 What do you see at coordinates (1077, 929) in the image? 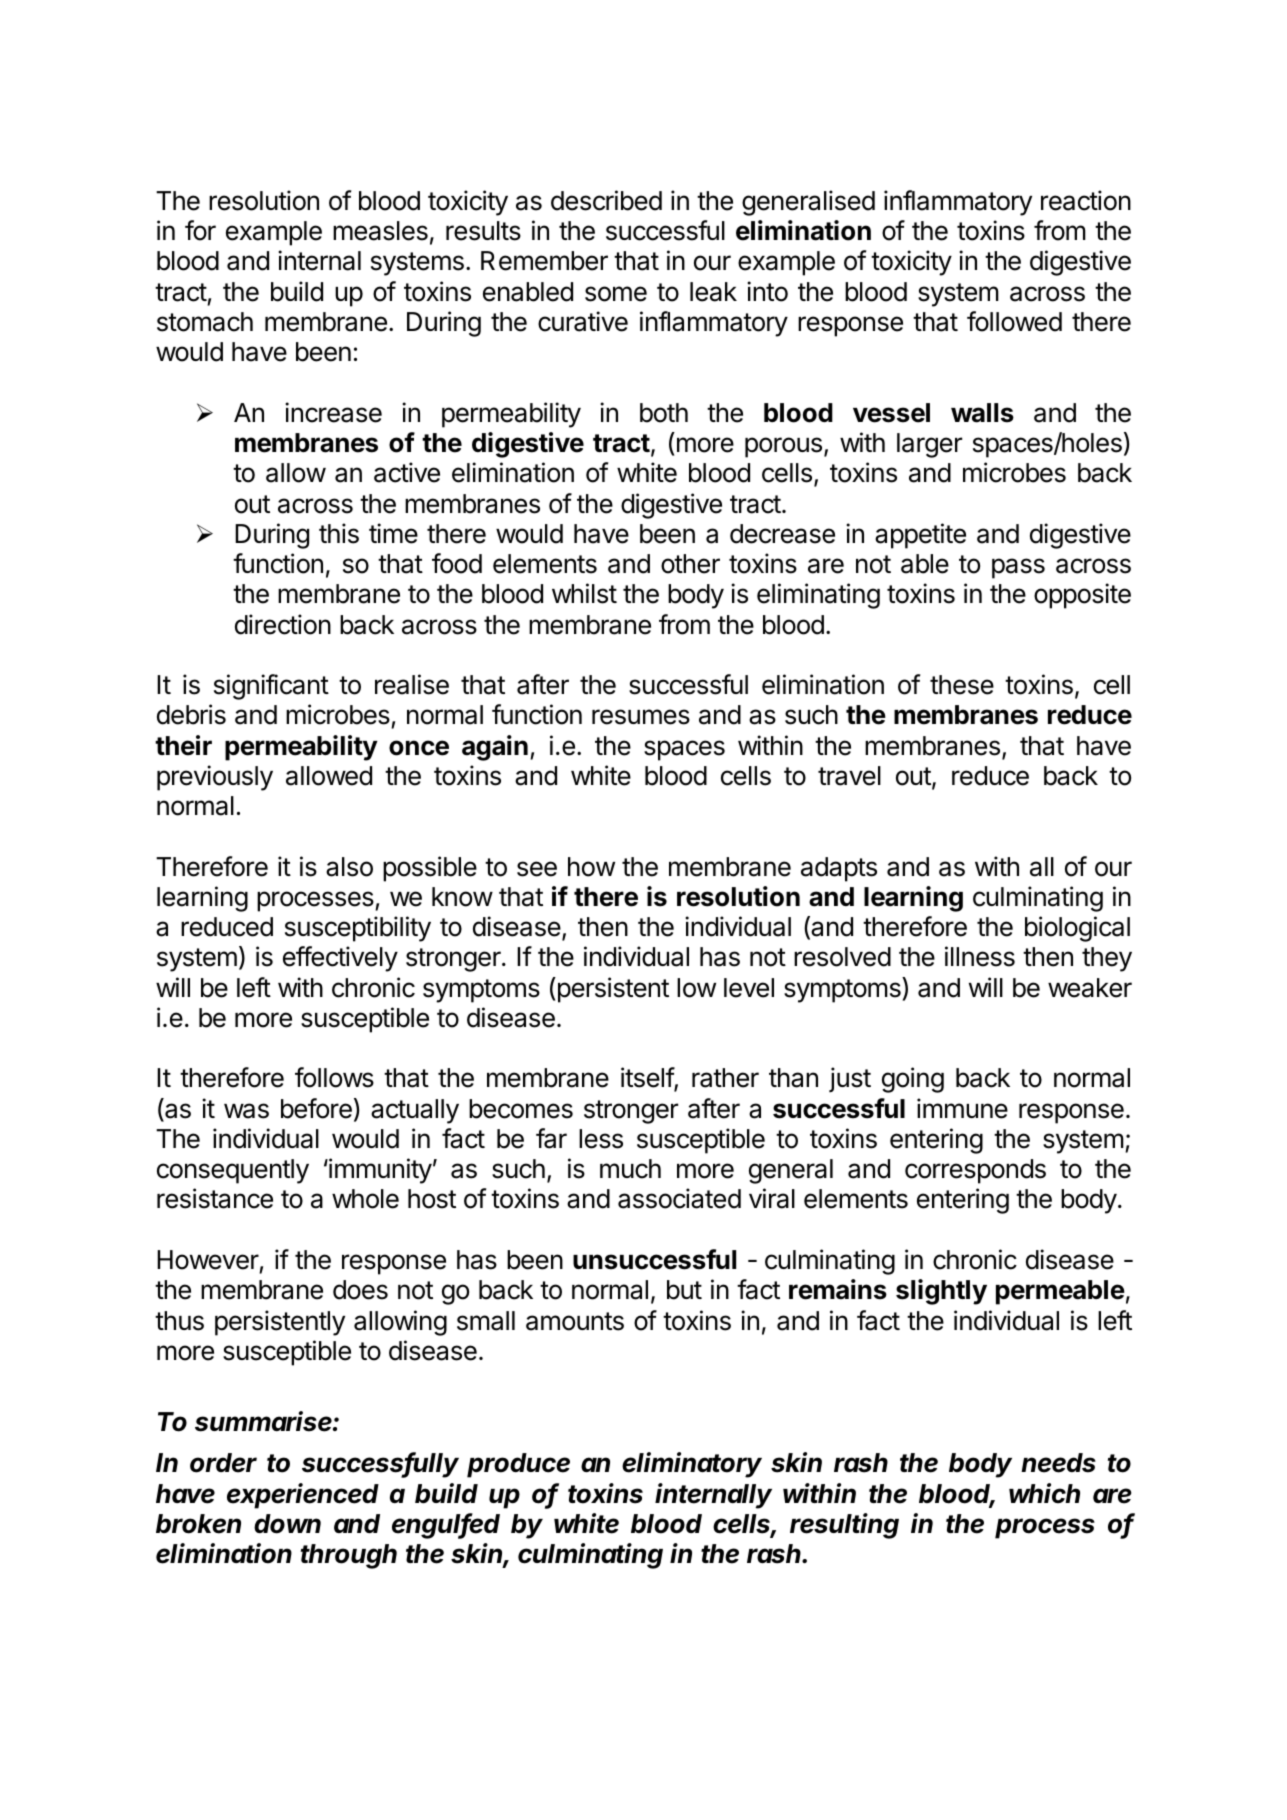
I see `biological` at bounding box center [1077, 929].
